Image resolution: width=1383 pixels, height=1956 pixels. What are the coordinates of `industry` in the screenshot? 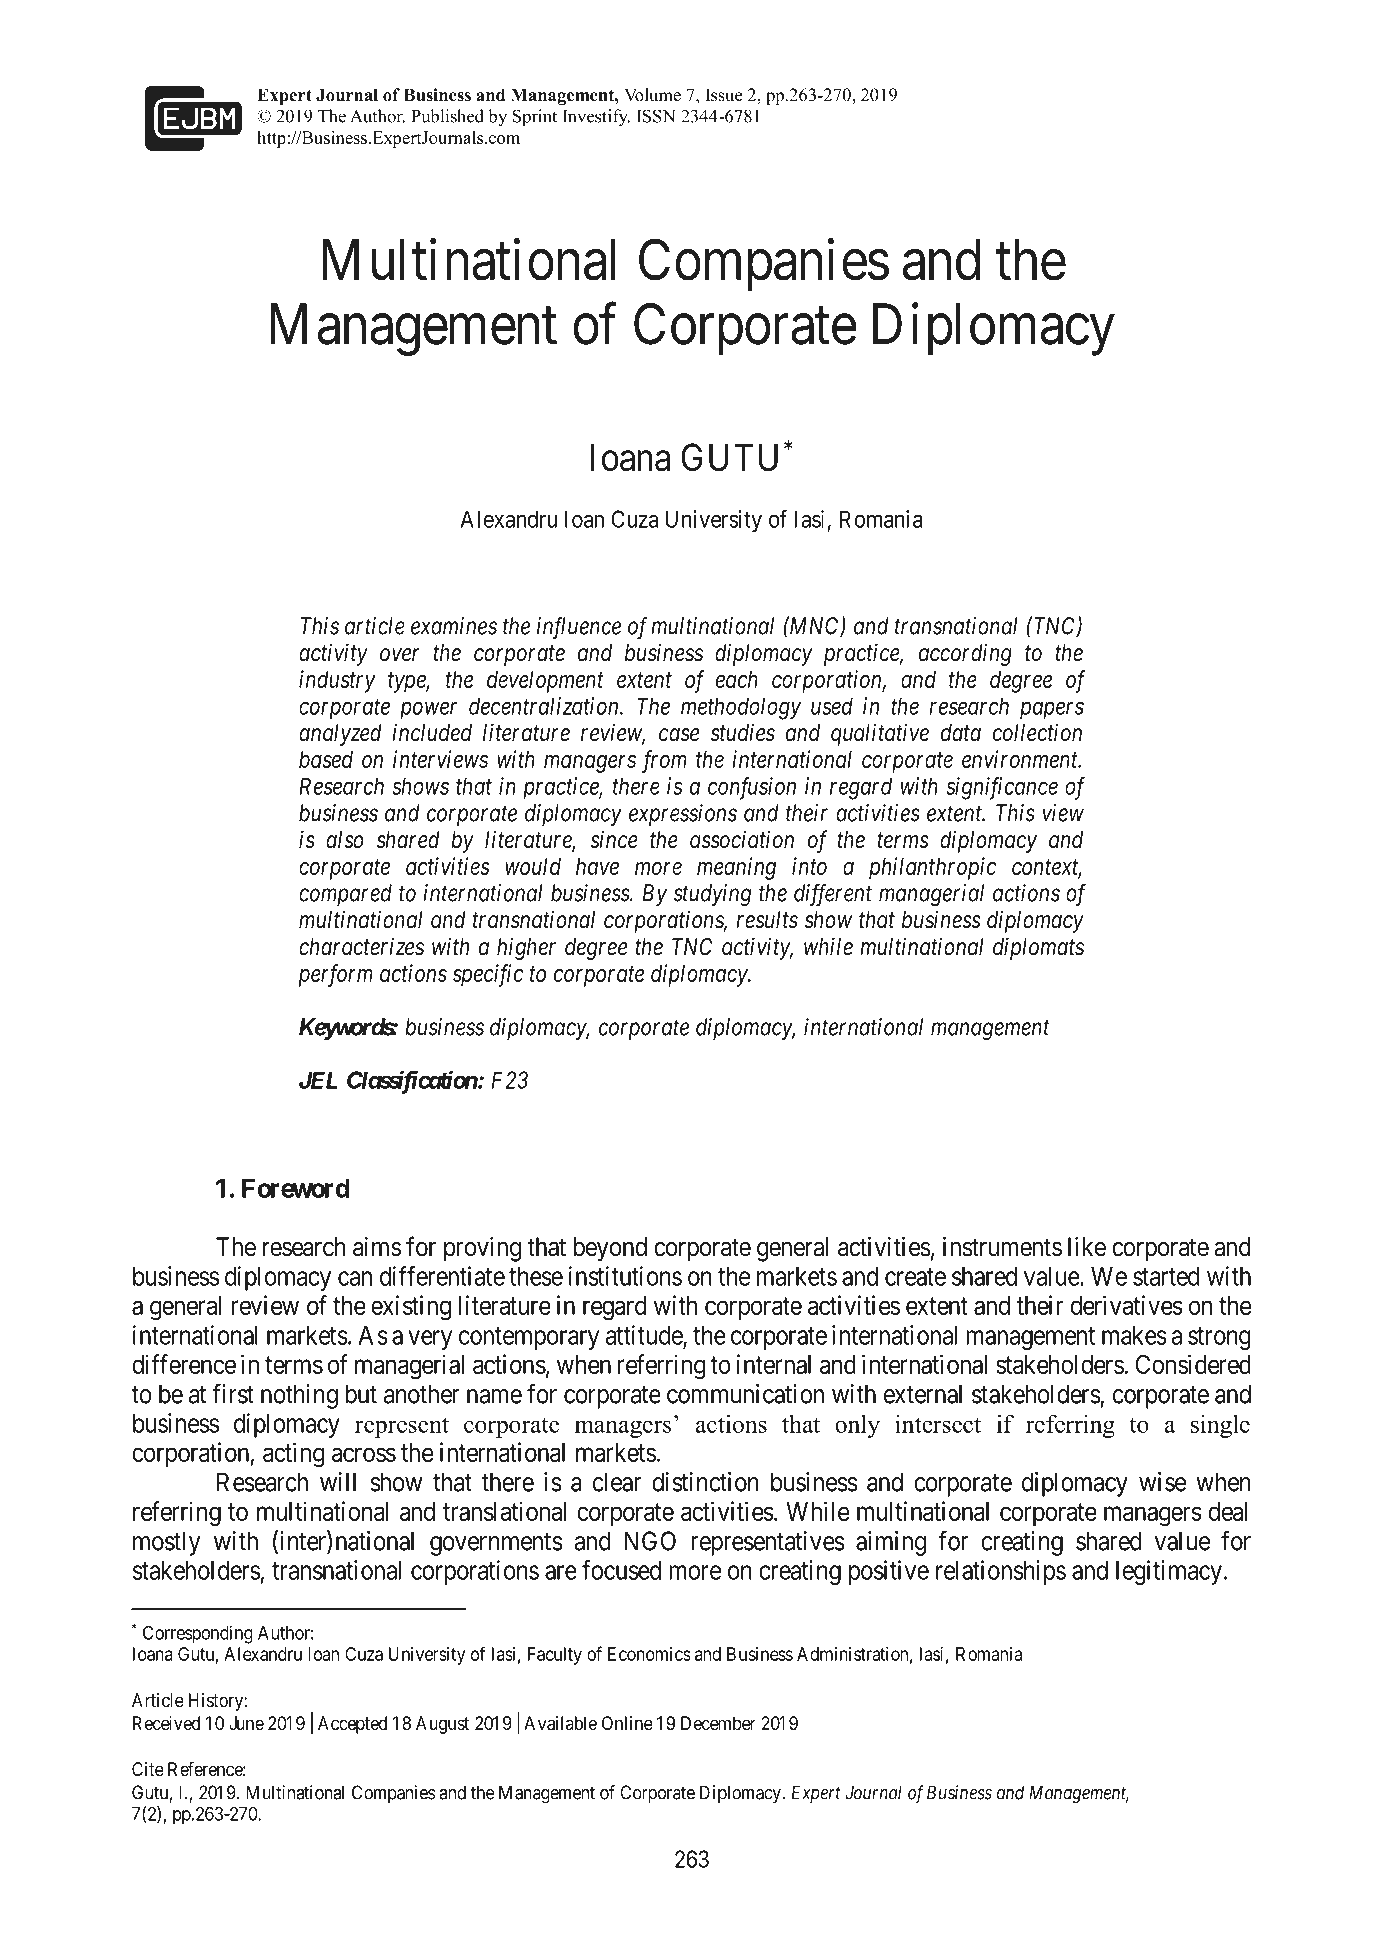 It's located at (337, 681).
